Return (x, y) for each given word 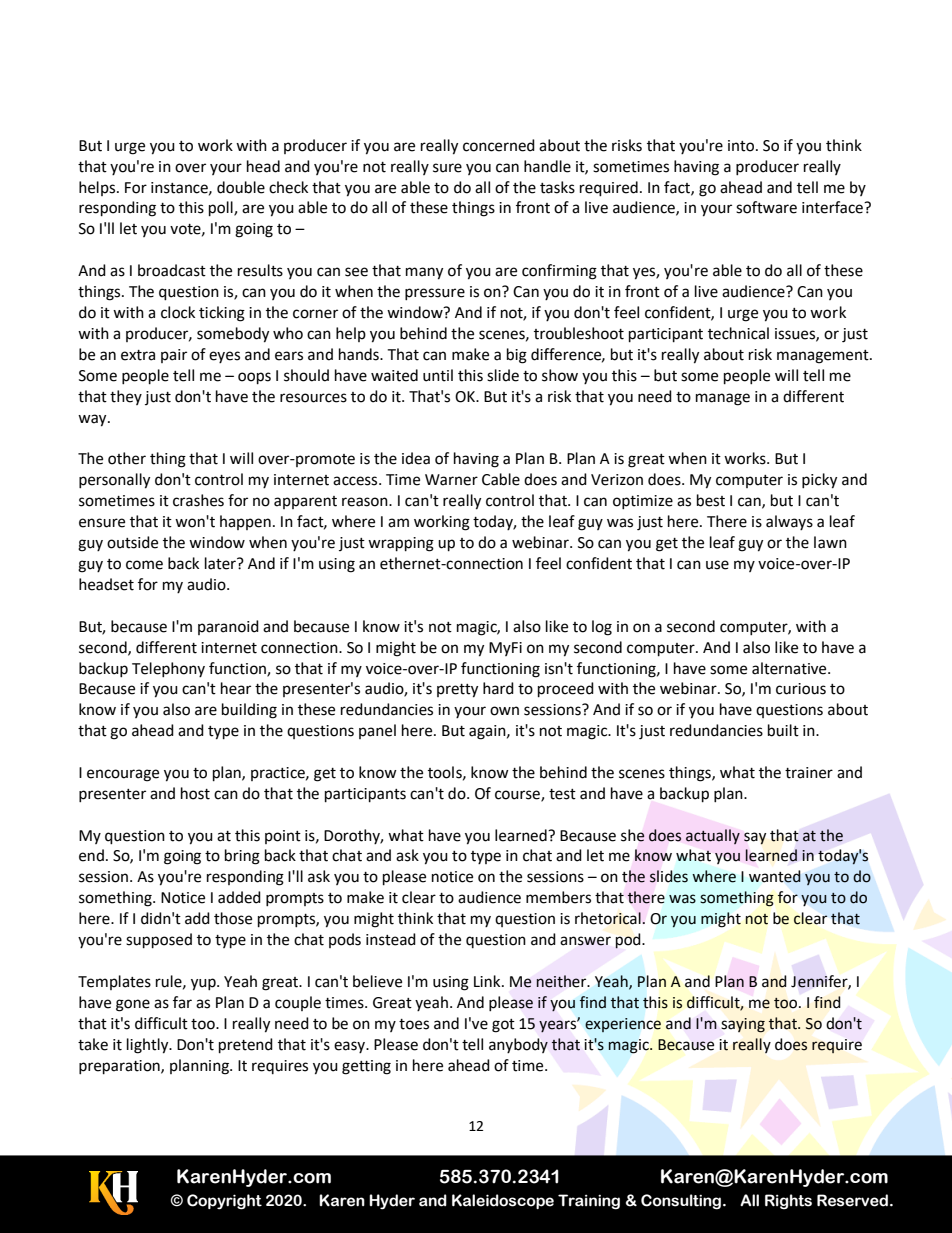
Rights (788, 1201)
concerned (499, 145)
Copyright (224, 1202)
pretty (457, 691)
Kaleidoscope (503, 1201)
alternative (790, 668)
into (742, 146)
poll (222, 209)
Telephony (168, 669)
